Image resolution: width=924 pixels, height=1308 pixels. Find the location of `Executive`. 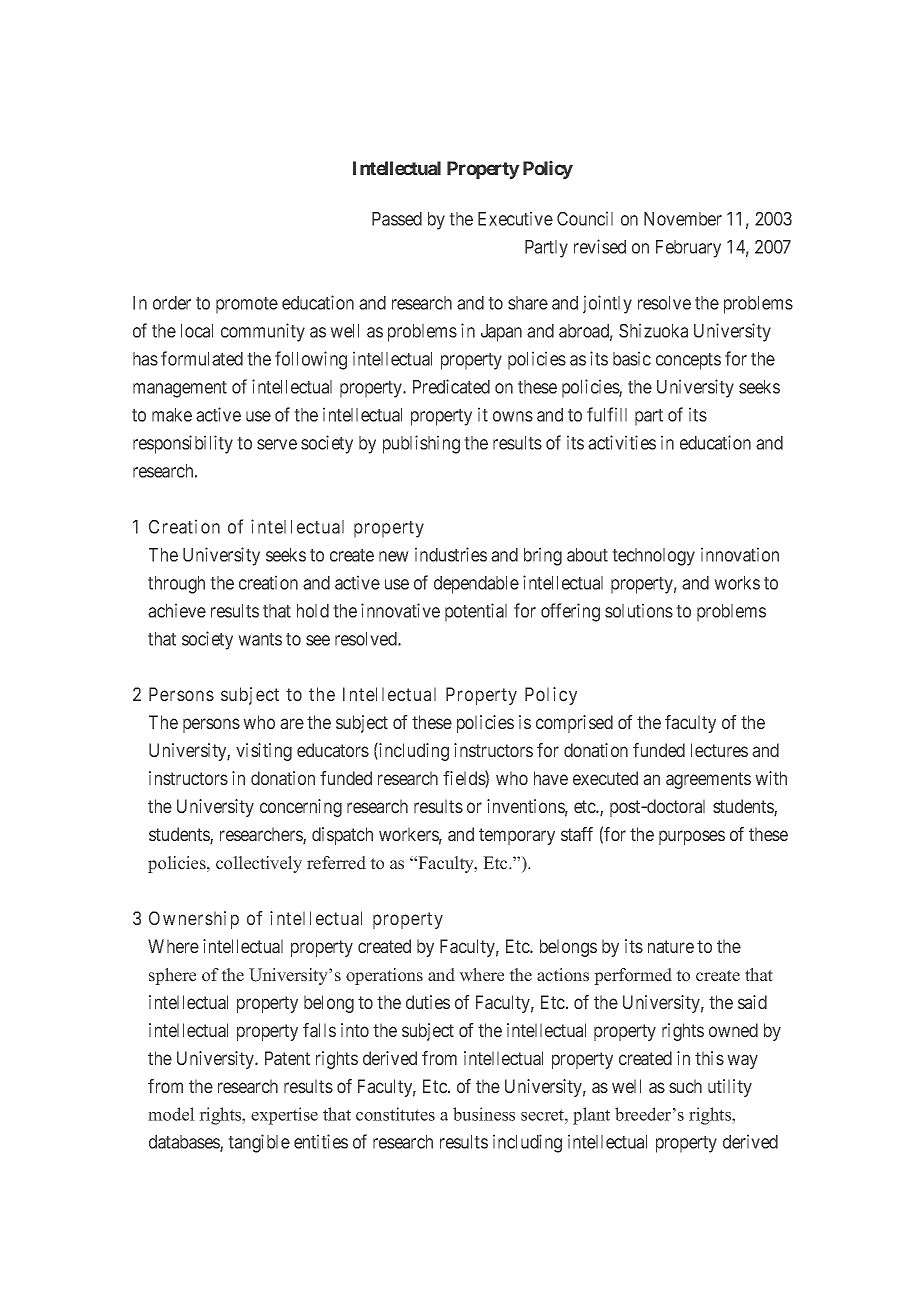

Executive is located at coordinates (515, 218).
